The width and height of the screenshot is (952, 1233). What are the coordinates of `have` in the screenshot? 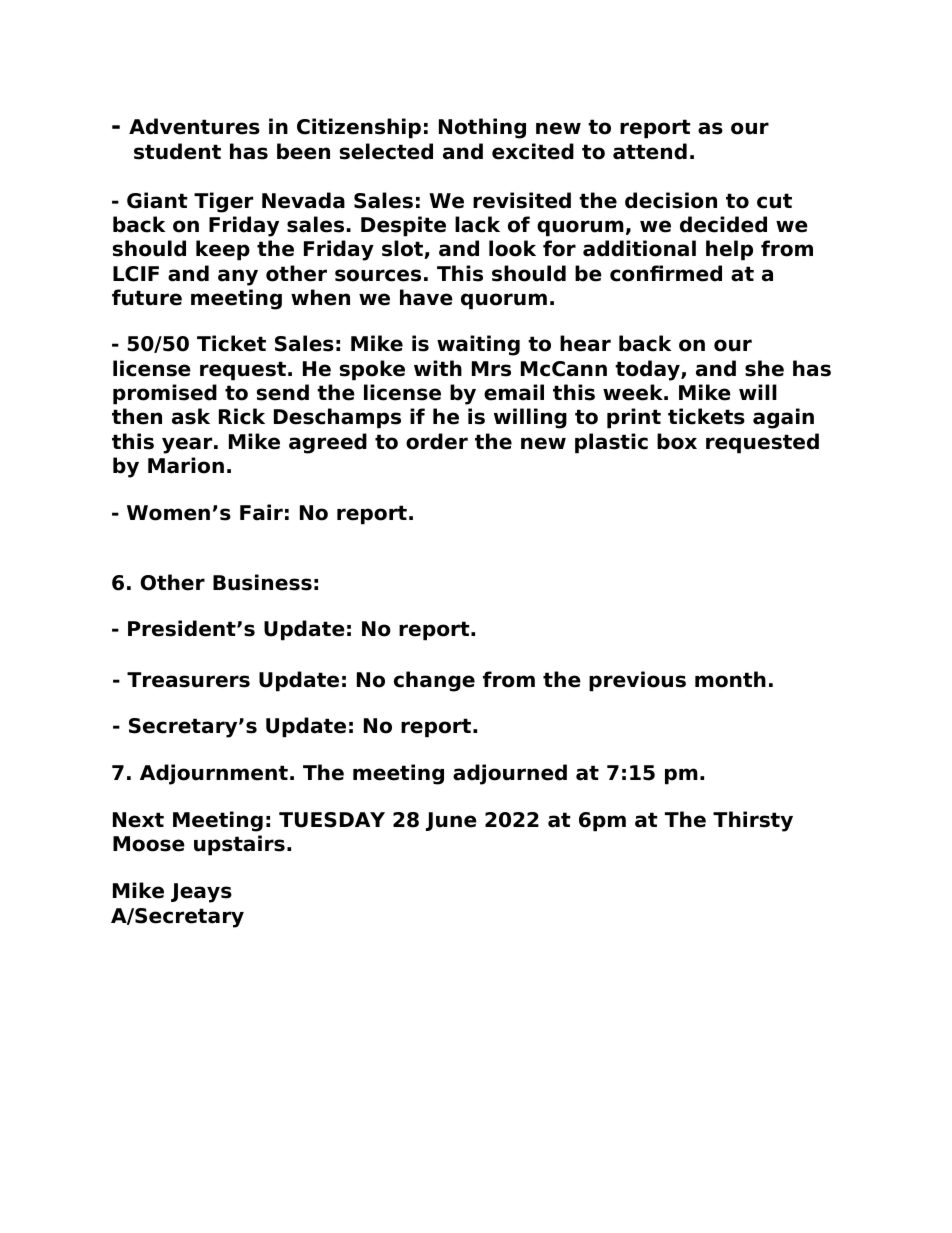 It's located at (426, 297).
